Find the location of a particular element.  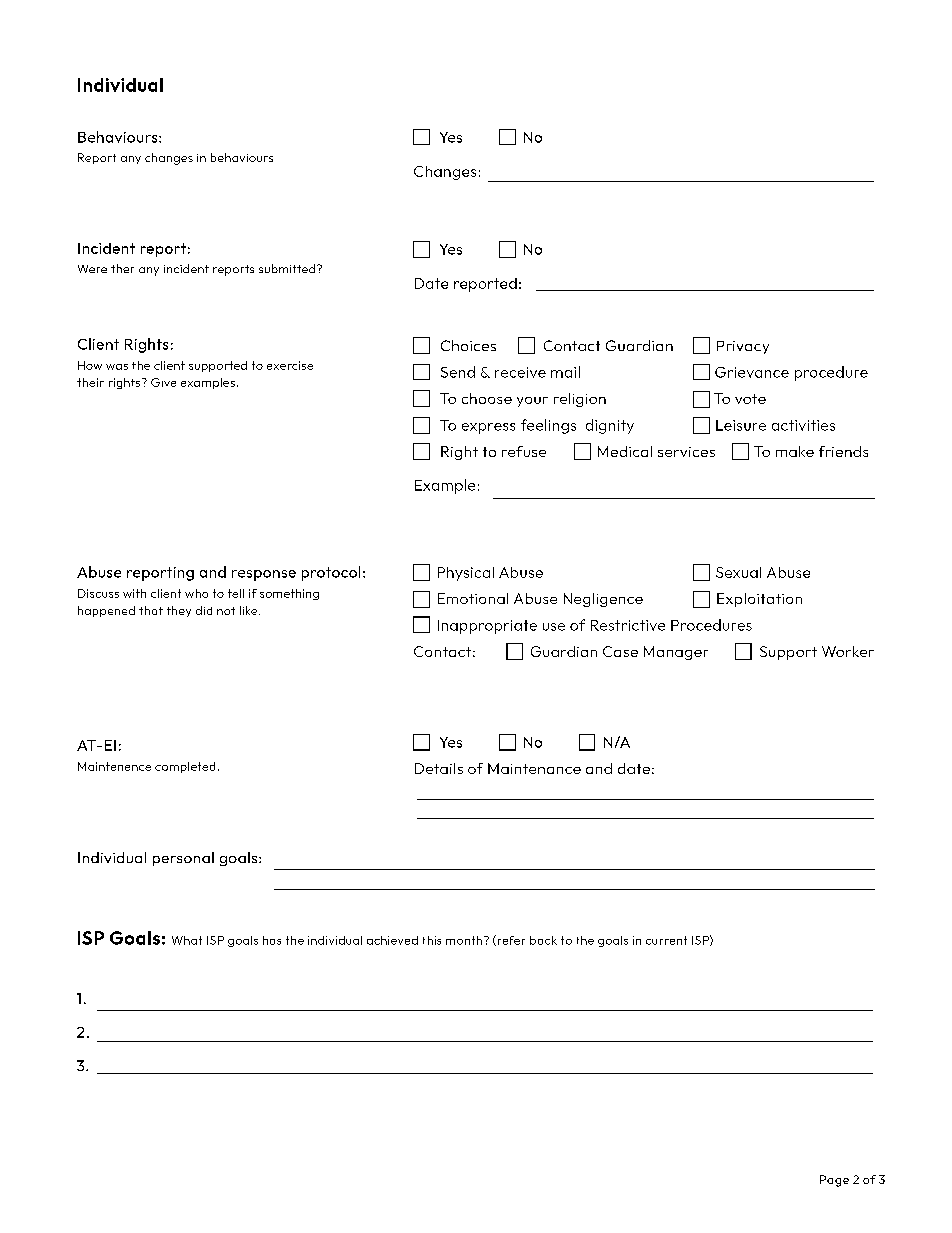

Manager is located at coordinates (676, 653).
